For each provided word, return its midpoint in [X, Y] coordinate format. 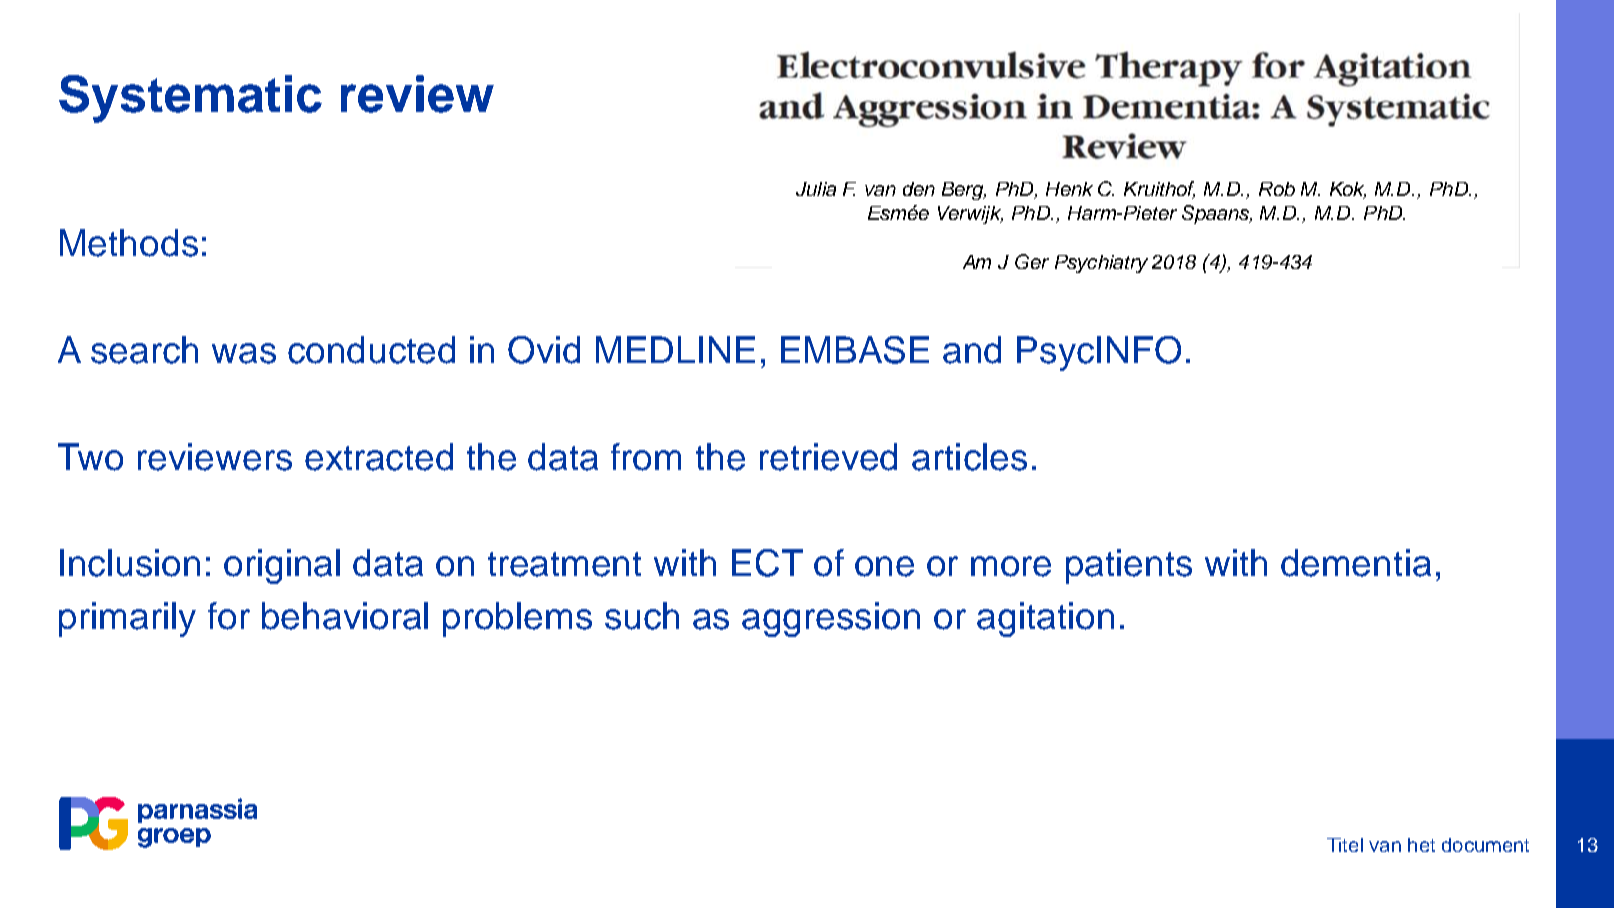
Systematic [190, 99]
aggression [831, 619]
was [244, 353]
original [282, 566]
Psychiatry [1101, 264]
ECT [767, 563]
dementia [1356, 563]
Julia [816, 189]
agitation [1045, 619]
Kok [1348, 190]
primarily [127, 619]
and [972, 350]
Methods [129, 243]
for [229, 616]
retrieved [828, 457]
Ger [1032, 261]
